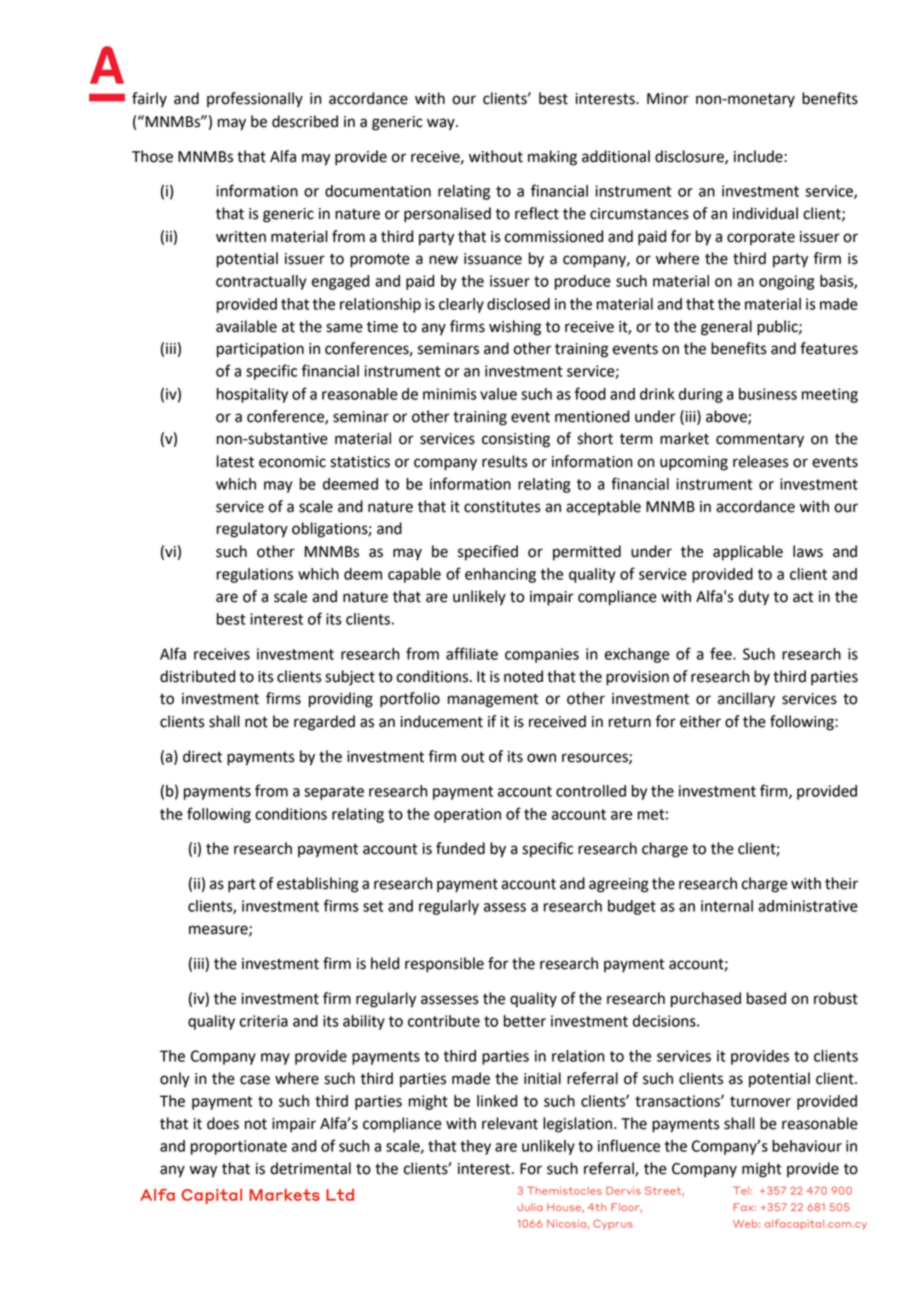 The image size is (924, 1308). What do you see at coordinates (727, 906) in the page?
I see `internal` at bounding box center [727, 906].
